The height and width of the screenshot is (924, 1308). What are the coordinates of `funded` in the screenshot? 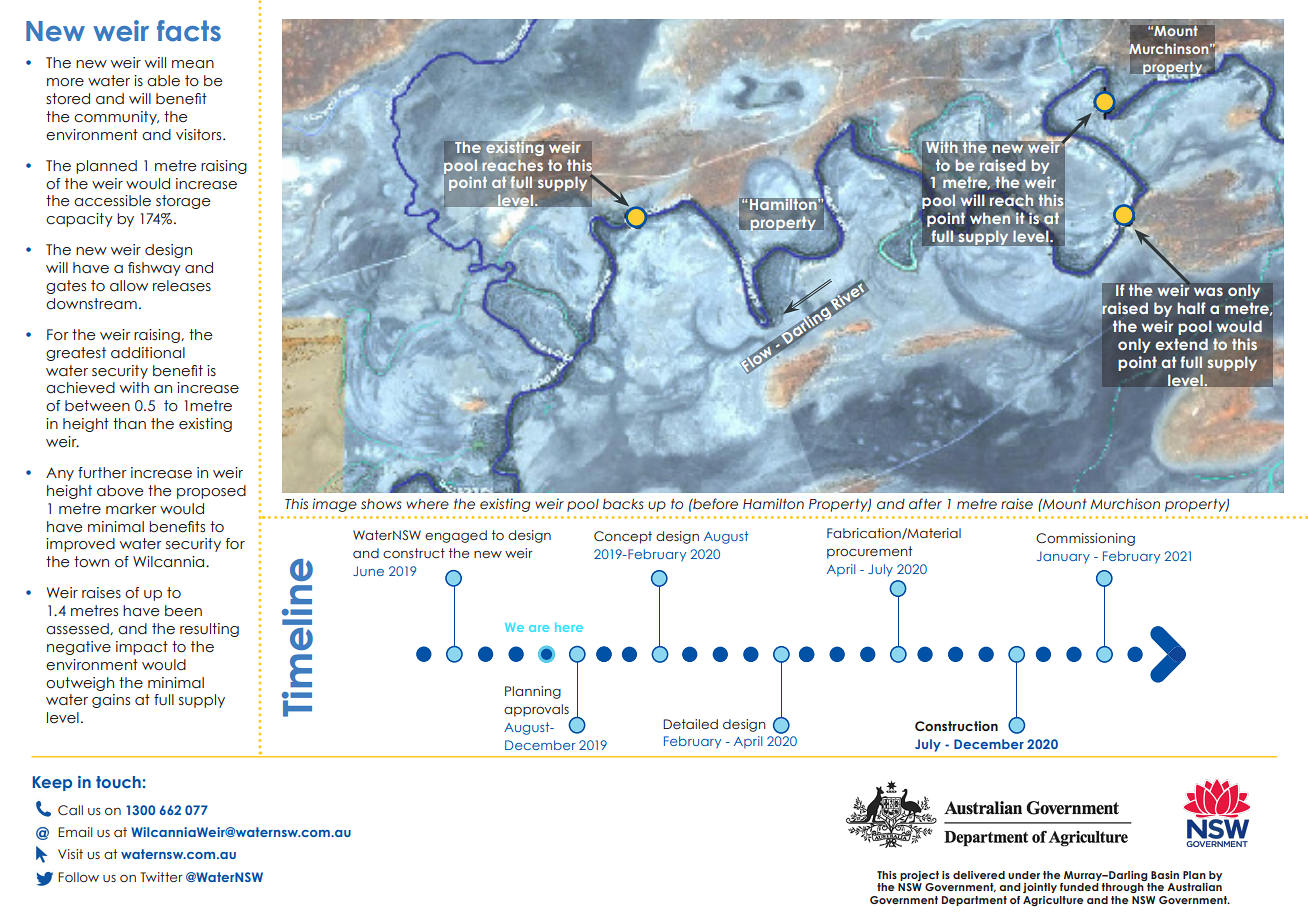 It's located at (1079, 887).
